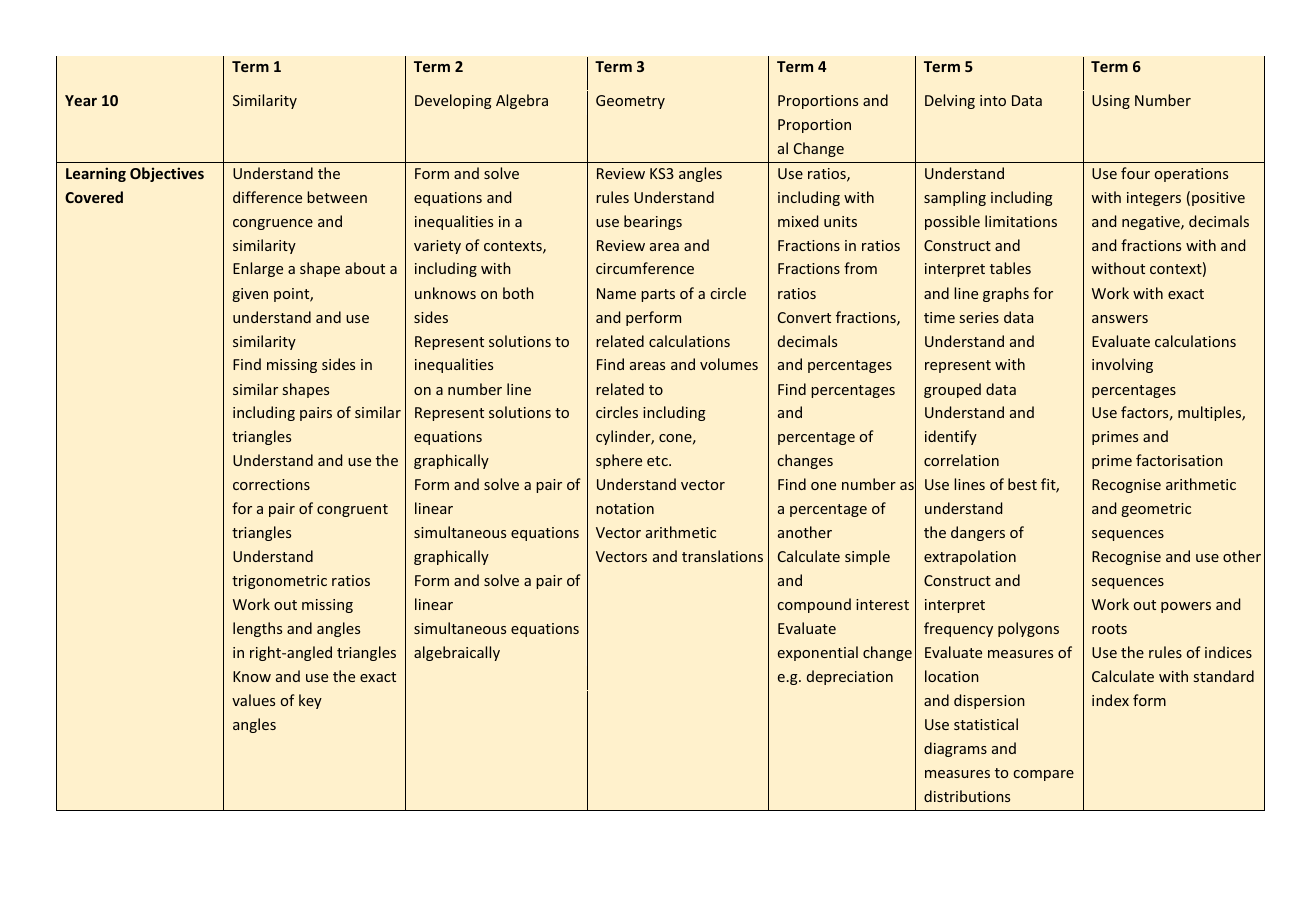  Describe the element at coordinates (722, 556) in the screenshot. I see `translations` at that location.
